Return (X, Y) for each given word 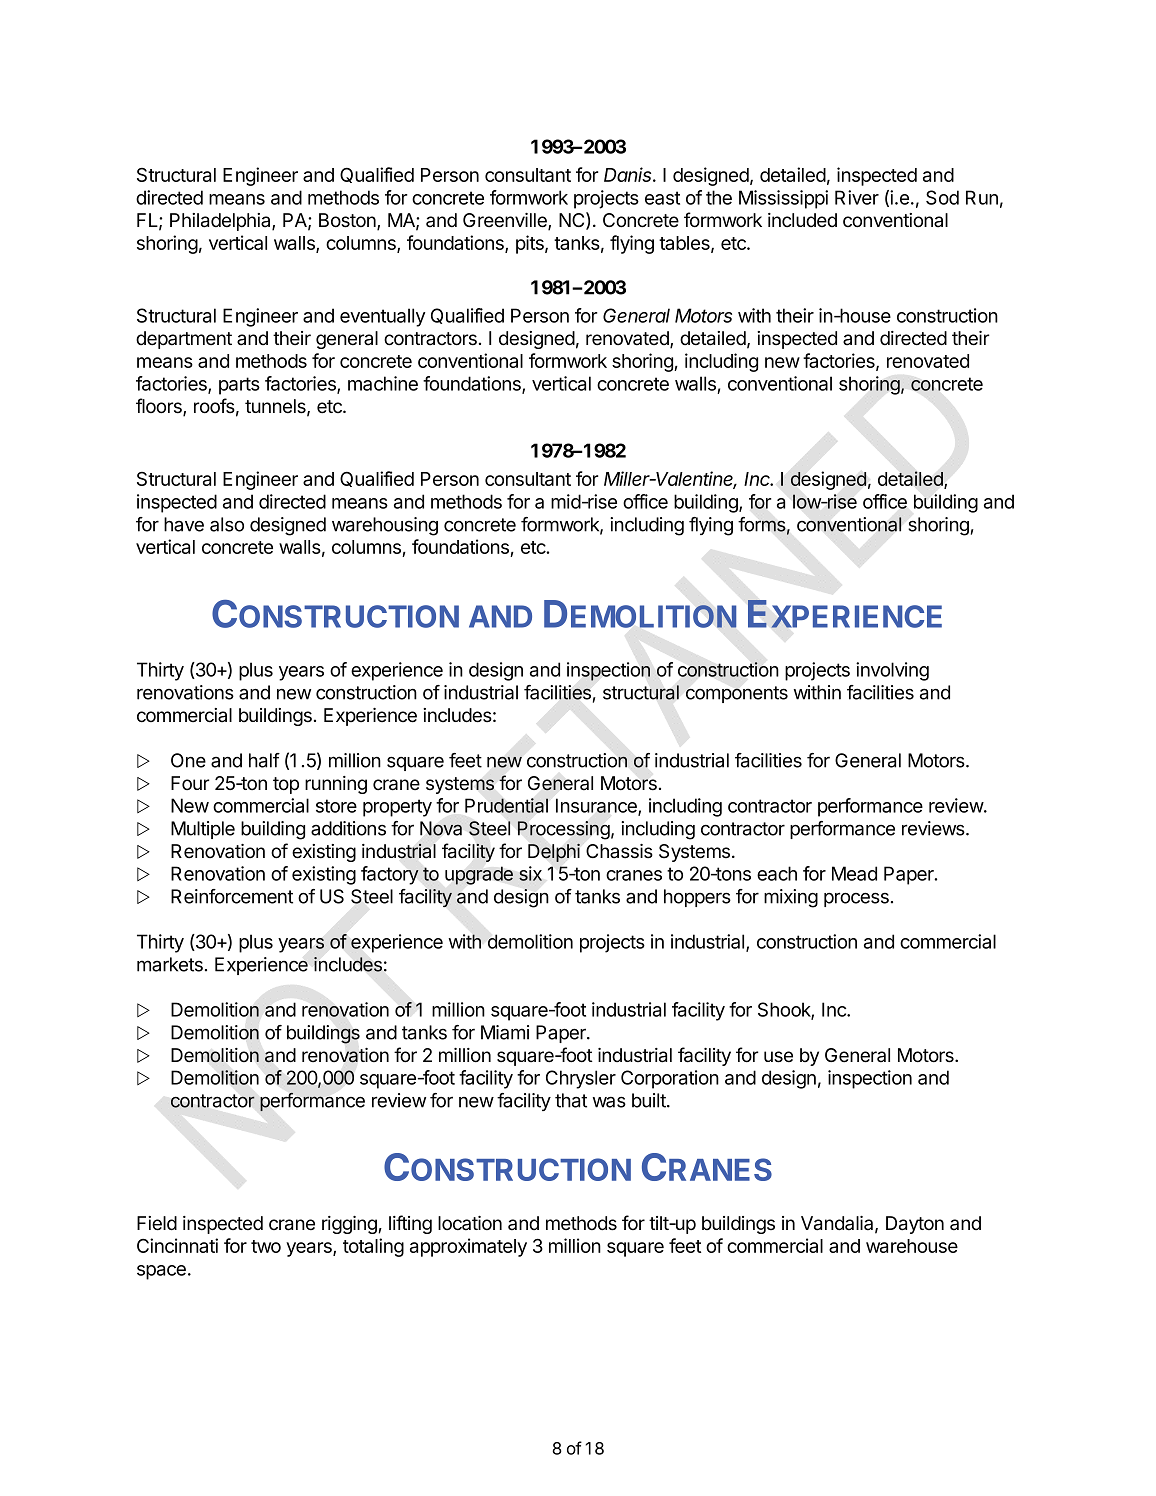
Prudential (506, 805)
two (266, 1246)
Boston (348, 221)
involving (892, 671)
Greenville (506, 221)
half (264, 760)
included (802, 220)
